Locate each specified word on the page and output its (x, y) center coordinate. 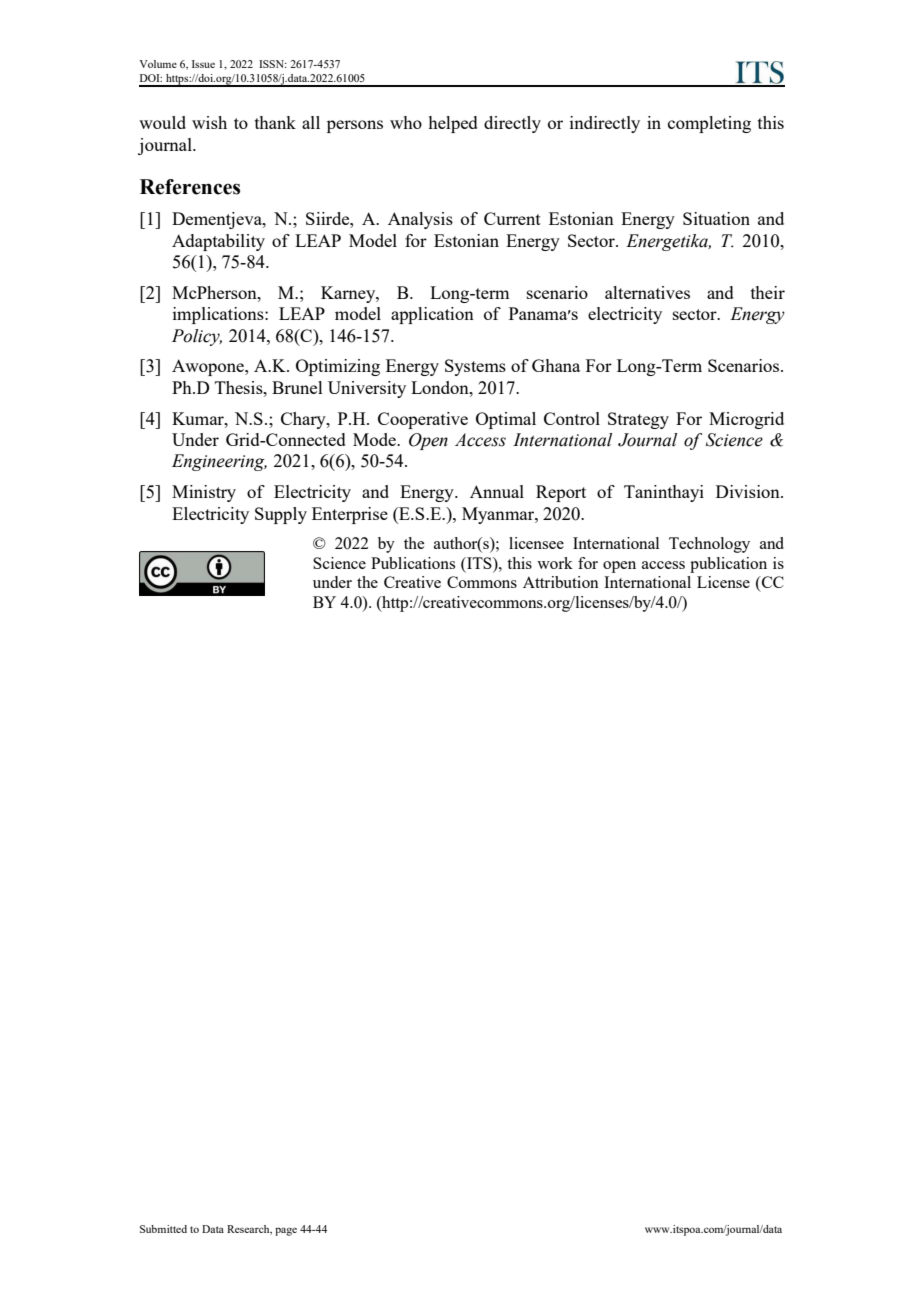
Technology (709, 545)
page (286, 1231)
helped (453, 124)
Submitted (163, 1229)
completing (709, 124)
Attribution (561, 582)
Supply (281, 515)
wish (209, 122)
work (555, 563)
